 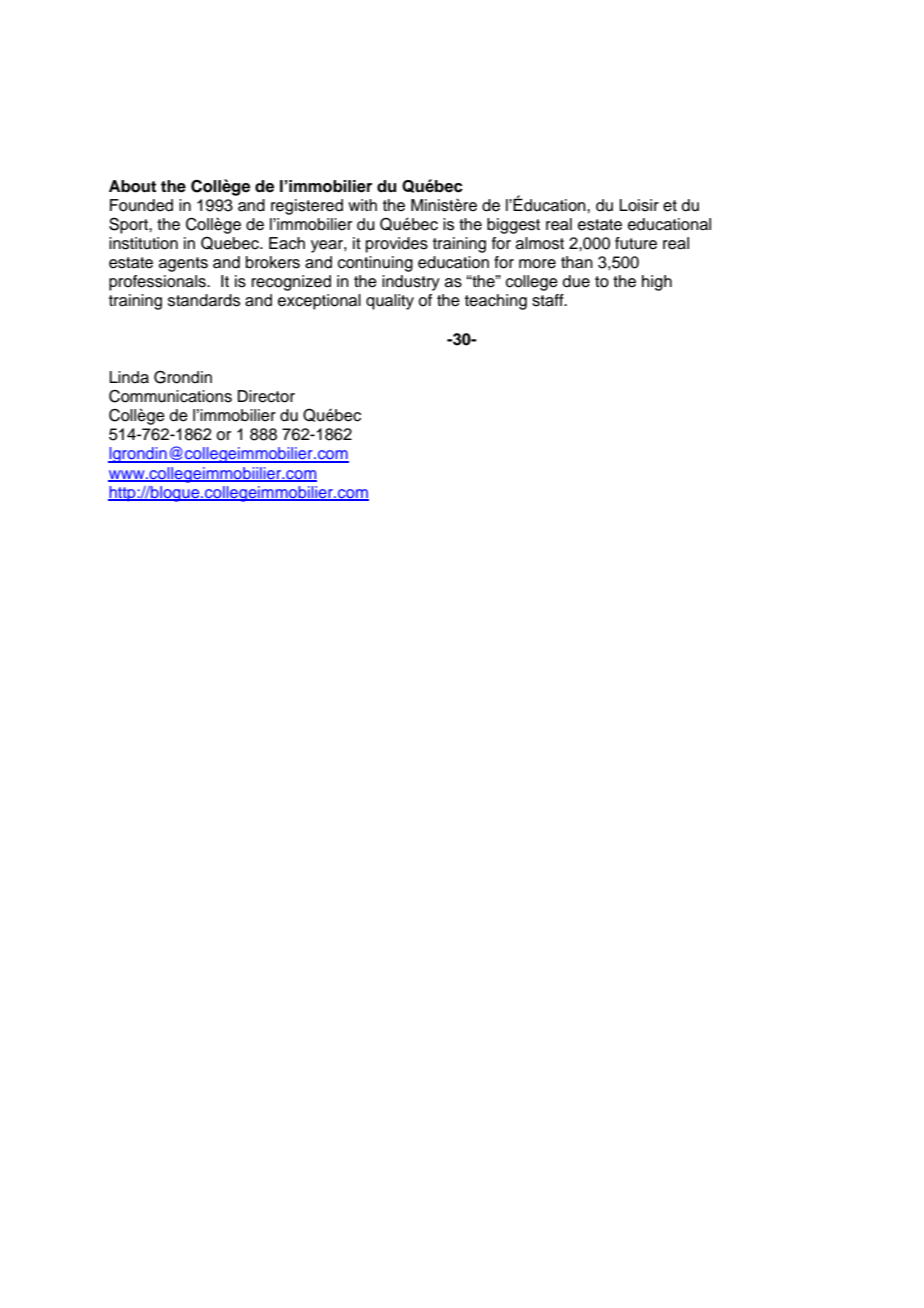 I want to click on biggest, so click(x=513, y=226).
